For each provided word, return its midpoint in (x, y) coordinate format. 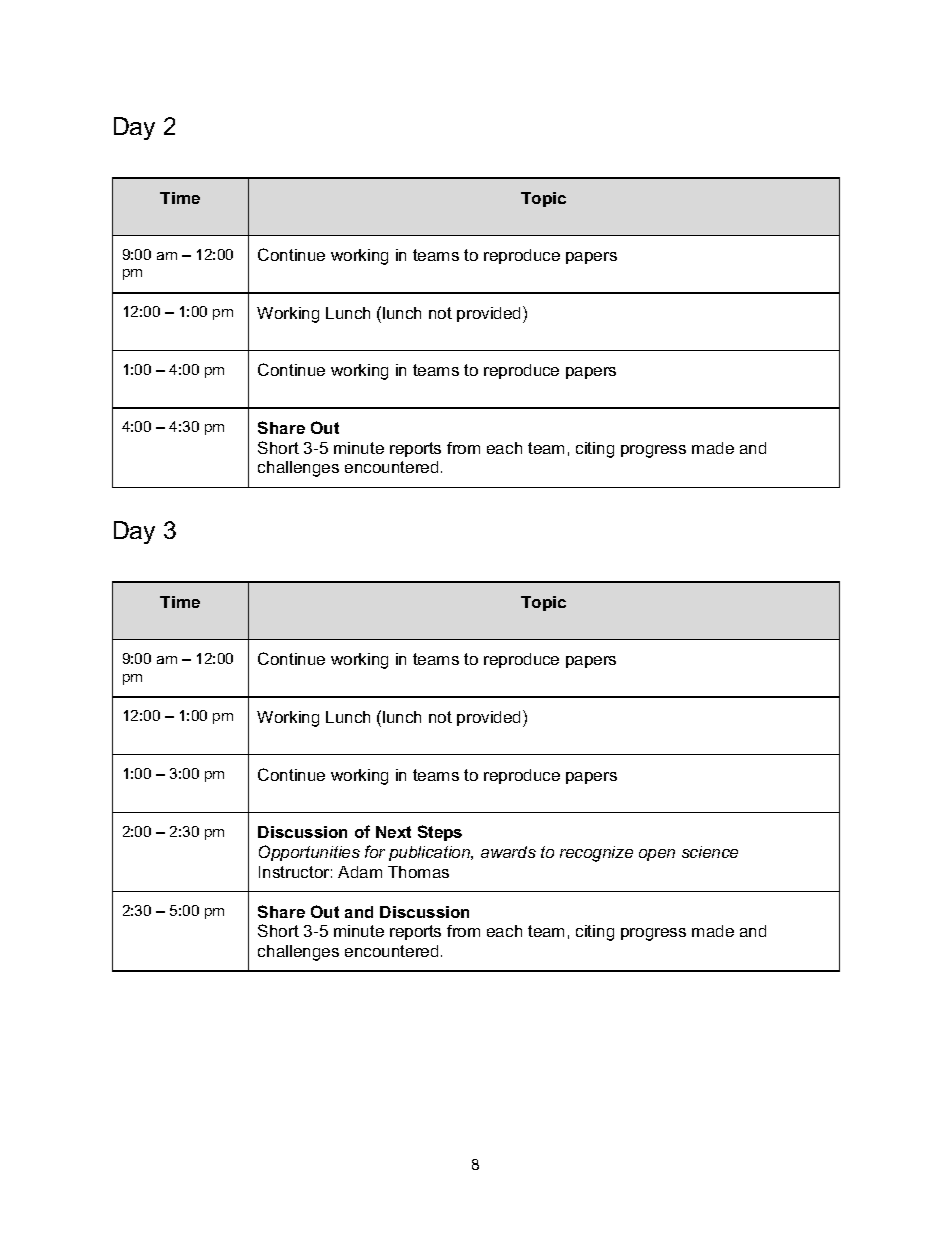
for (375, 851)
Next (393, 832)
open (657, 855)
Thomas (418, 872)
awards (508, 852)
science (710, 852)
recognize (596, 854)
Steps (440, 833)
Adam (360, 872)
